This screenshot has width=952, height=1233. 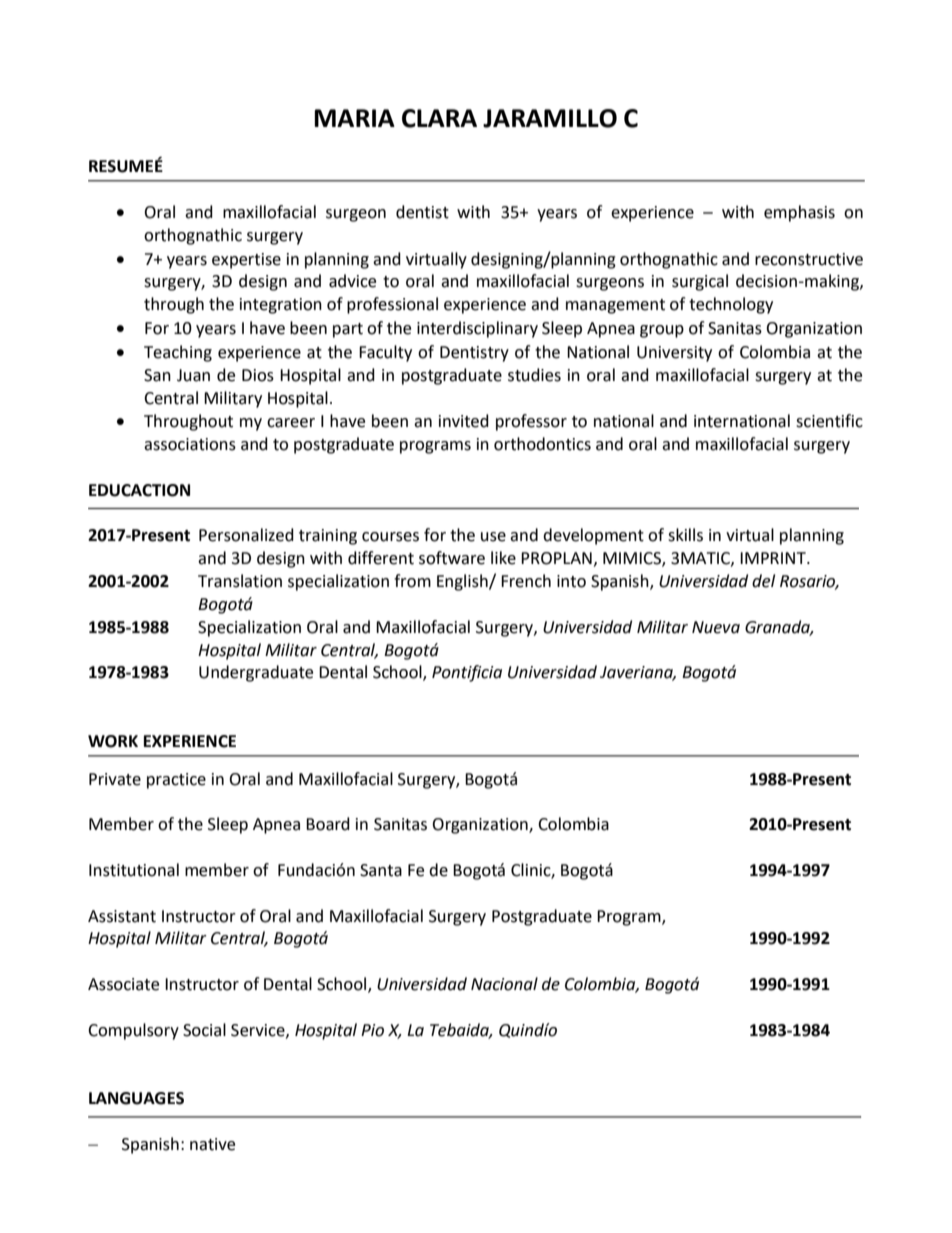 What do you see at coordinates (240, 581) in the screenshot?
I see `Translation` at bounding box center [240, 581].
